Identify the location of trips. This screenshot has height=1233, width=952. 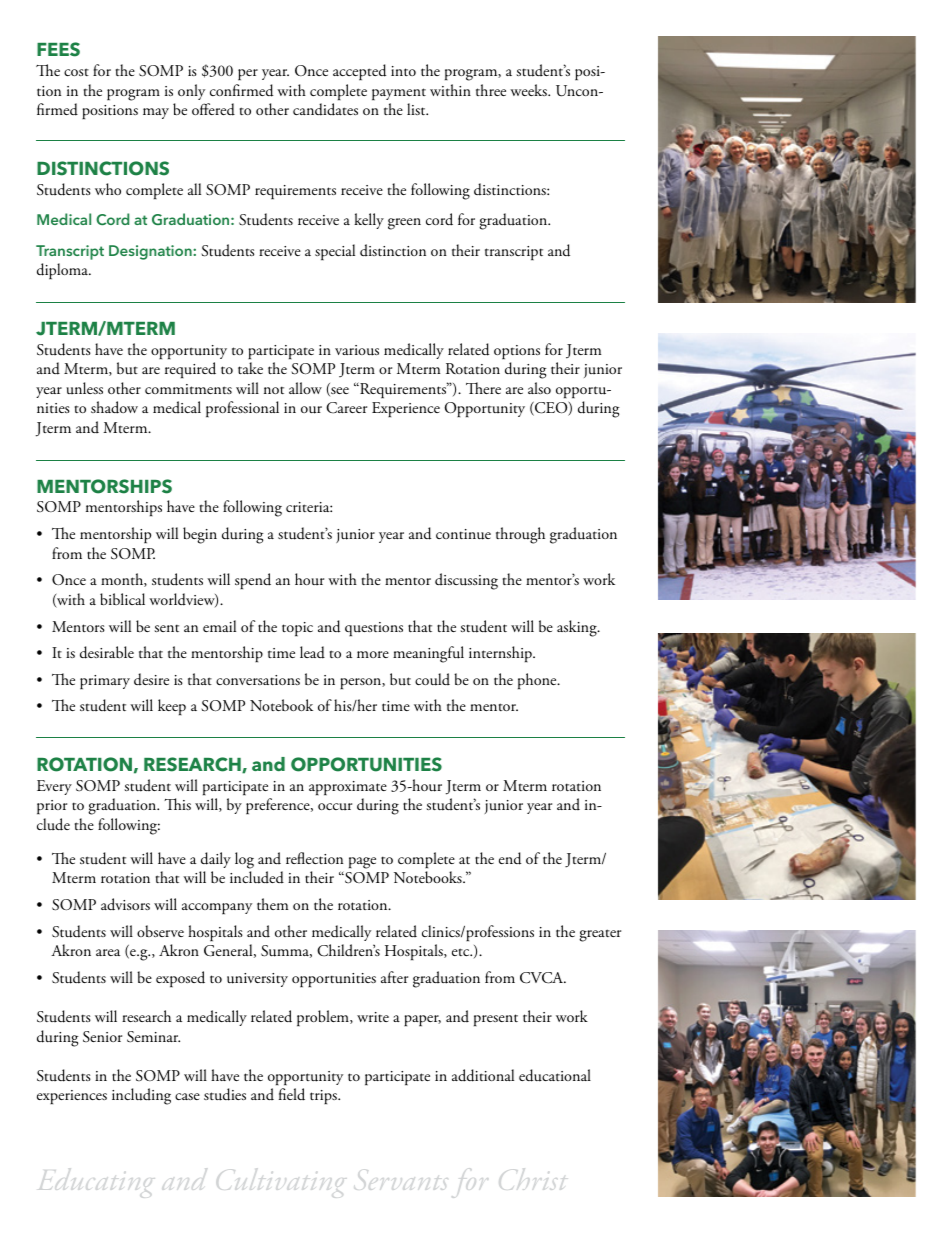
(324, 1097).
